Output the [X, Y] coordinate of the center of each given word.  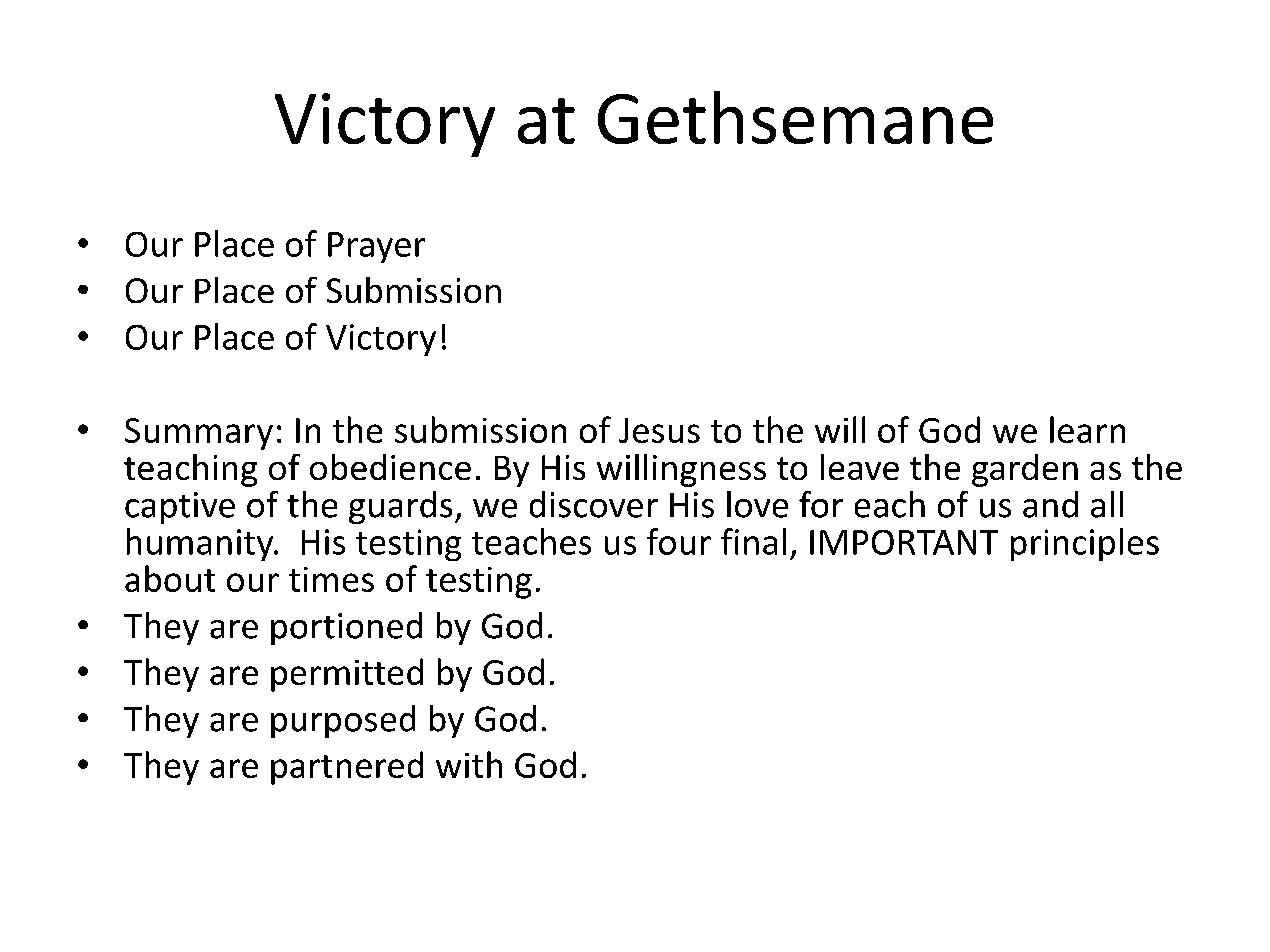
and [1050, 504]
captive [180, 508]
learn [1087, 429]
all [1107, 504]
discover [594, 504]
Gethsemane [795, 117]
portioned [346, 628]
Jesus [659, 430]
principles [1085, 544]
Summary [199, 434]
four [679, 541]
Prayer [376, 247]
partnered [347, 768]
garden [1025, 470]
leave [860, 467]
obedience [390, 467]
